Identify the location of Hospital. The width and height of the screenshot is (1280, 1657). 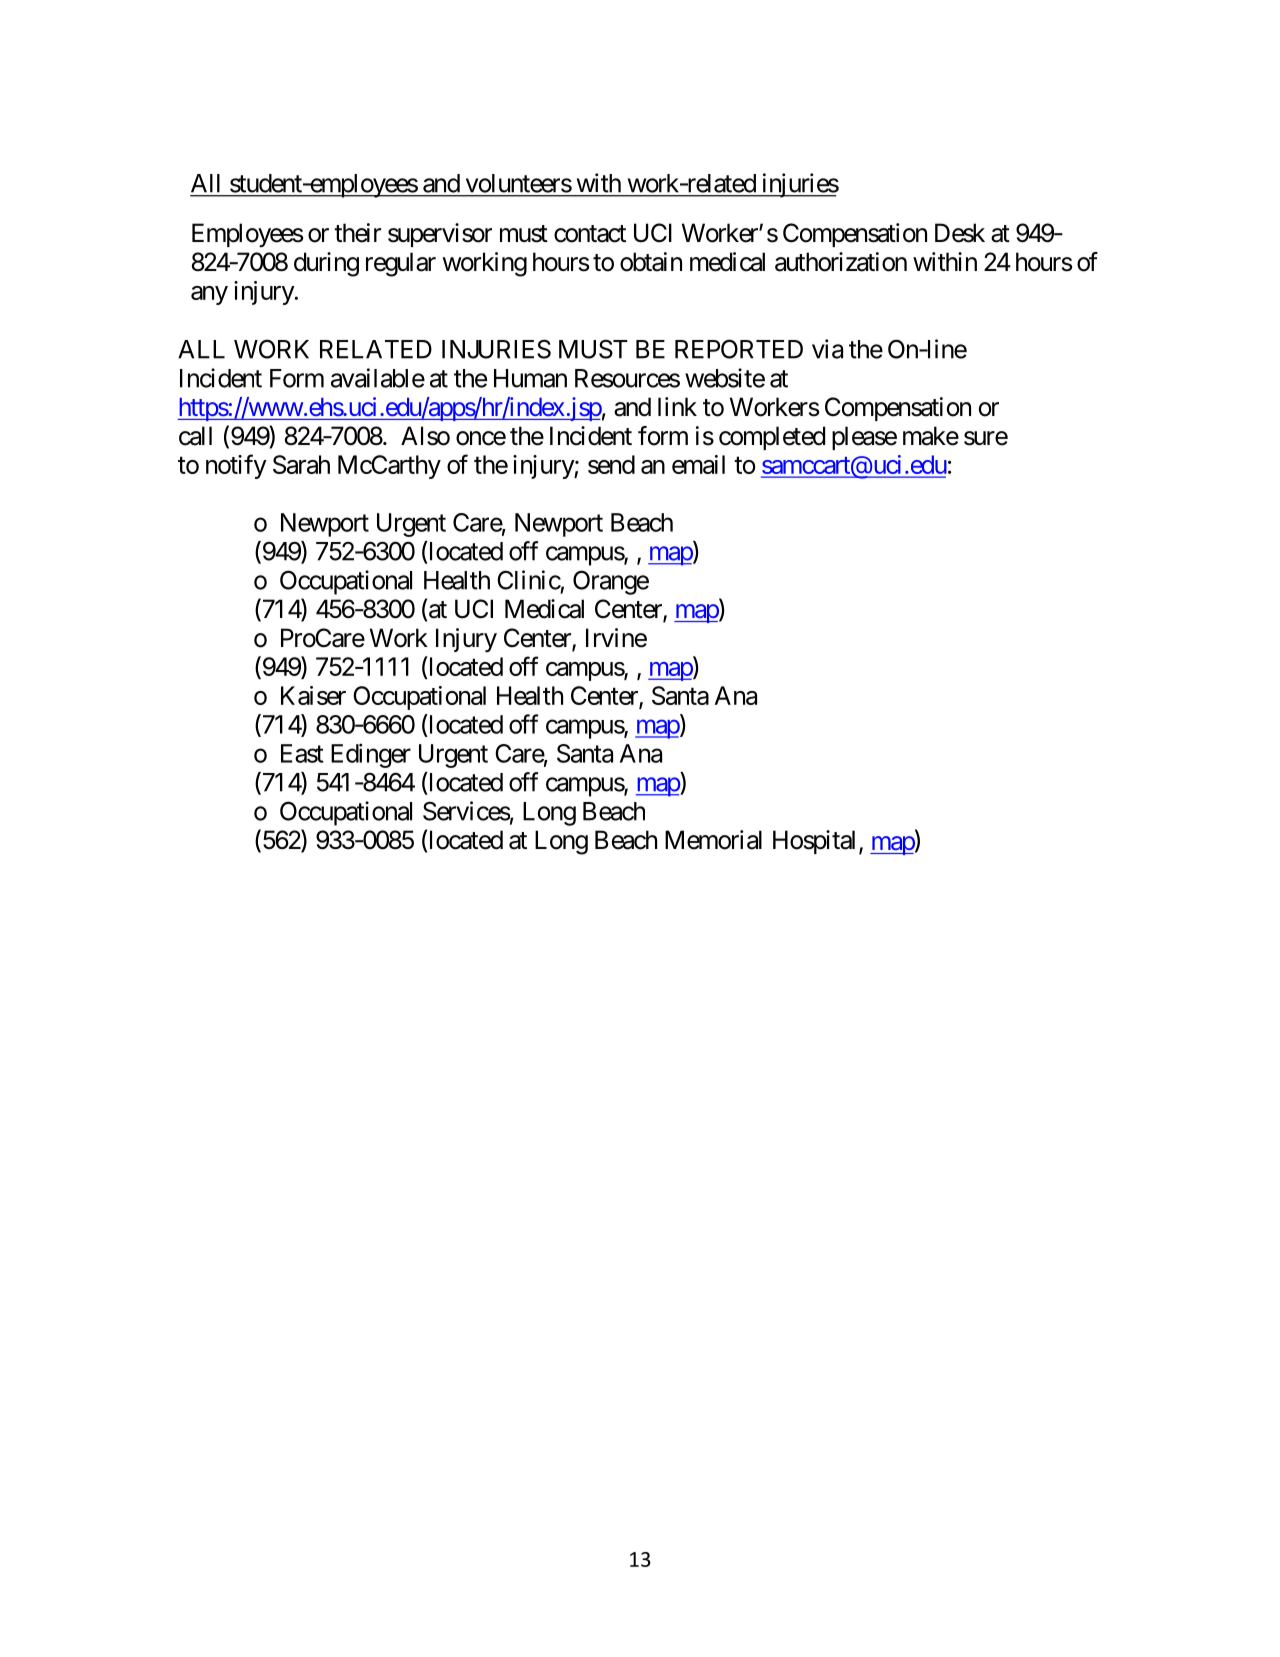
(814, 842).
